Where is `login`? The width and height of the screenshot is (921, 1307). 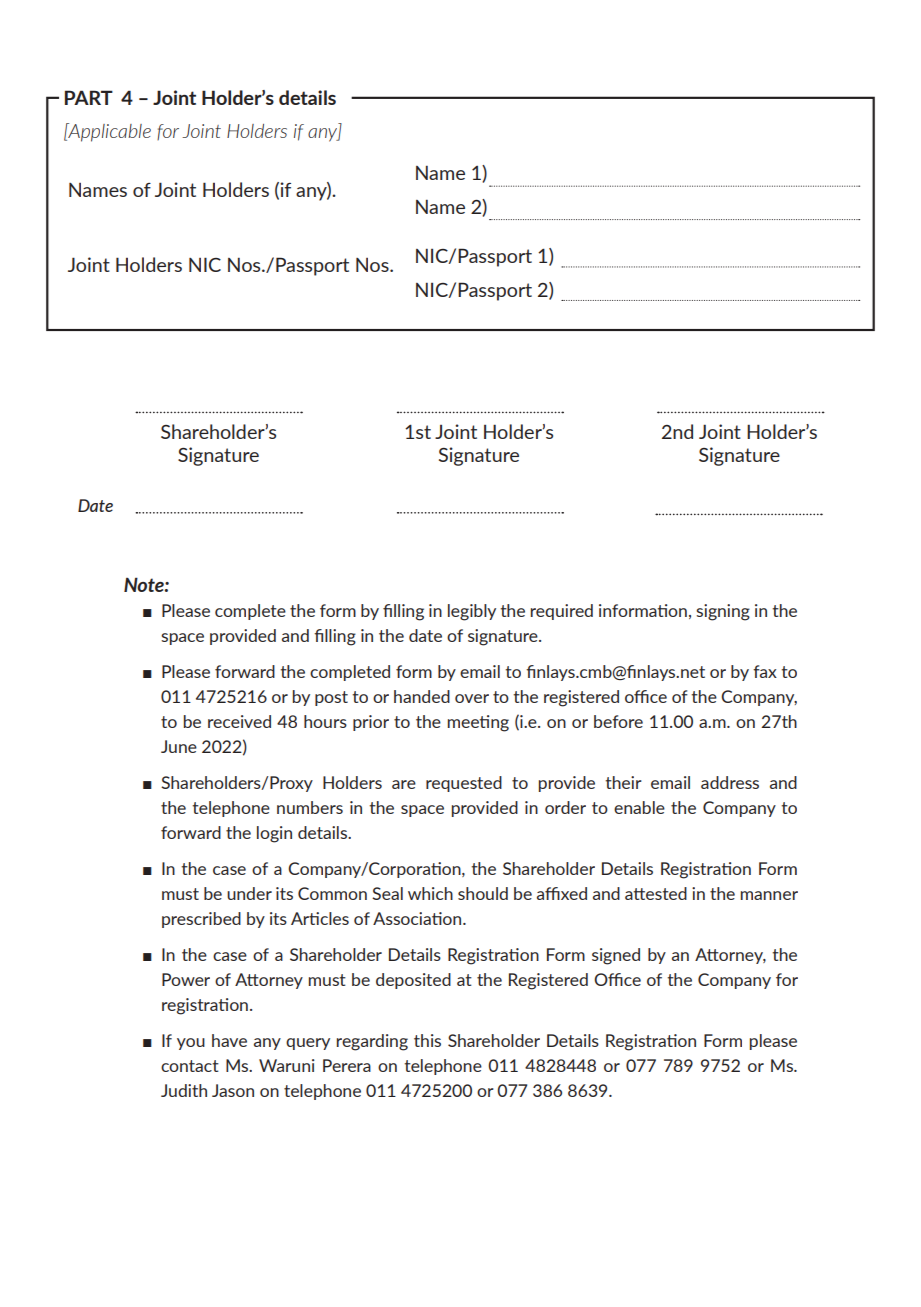
login is located at coordinates (274, 834).
